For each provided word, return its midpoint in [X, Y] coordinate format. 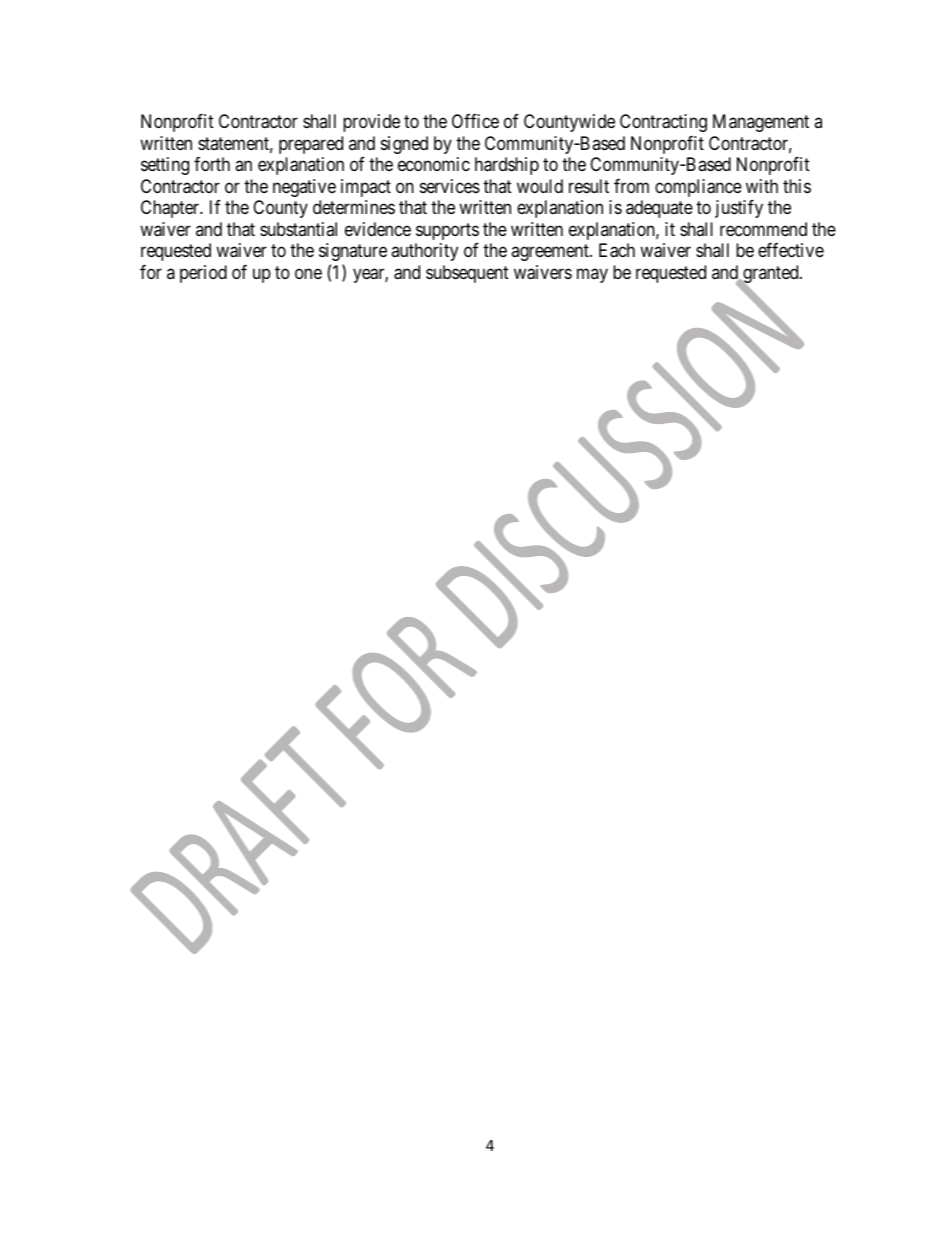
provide [371, 123]
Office [475, 121]
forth [212, 164]
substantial [298, 229]
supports [447, 231]
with [762, 186]
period [203, 274]
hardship [507, 166]
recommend [763, 229]
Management [761, 123]
